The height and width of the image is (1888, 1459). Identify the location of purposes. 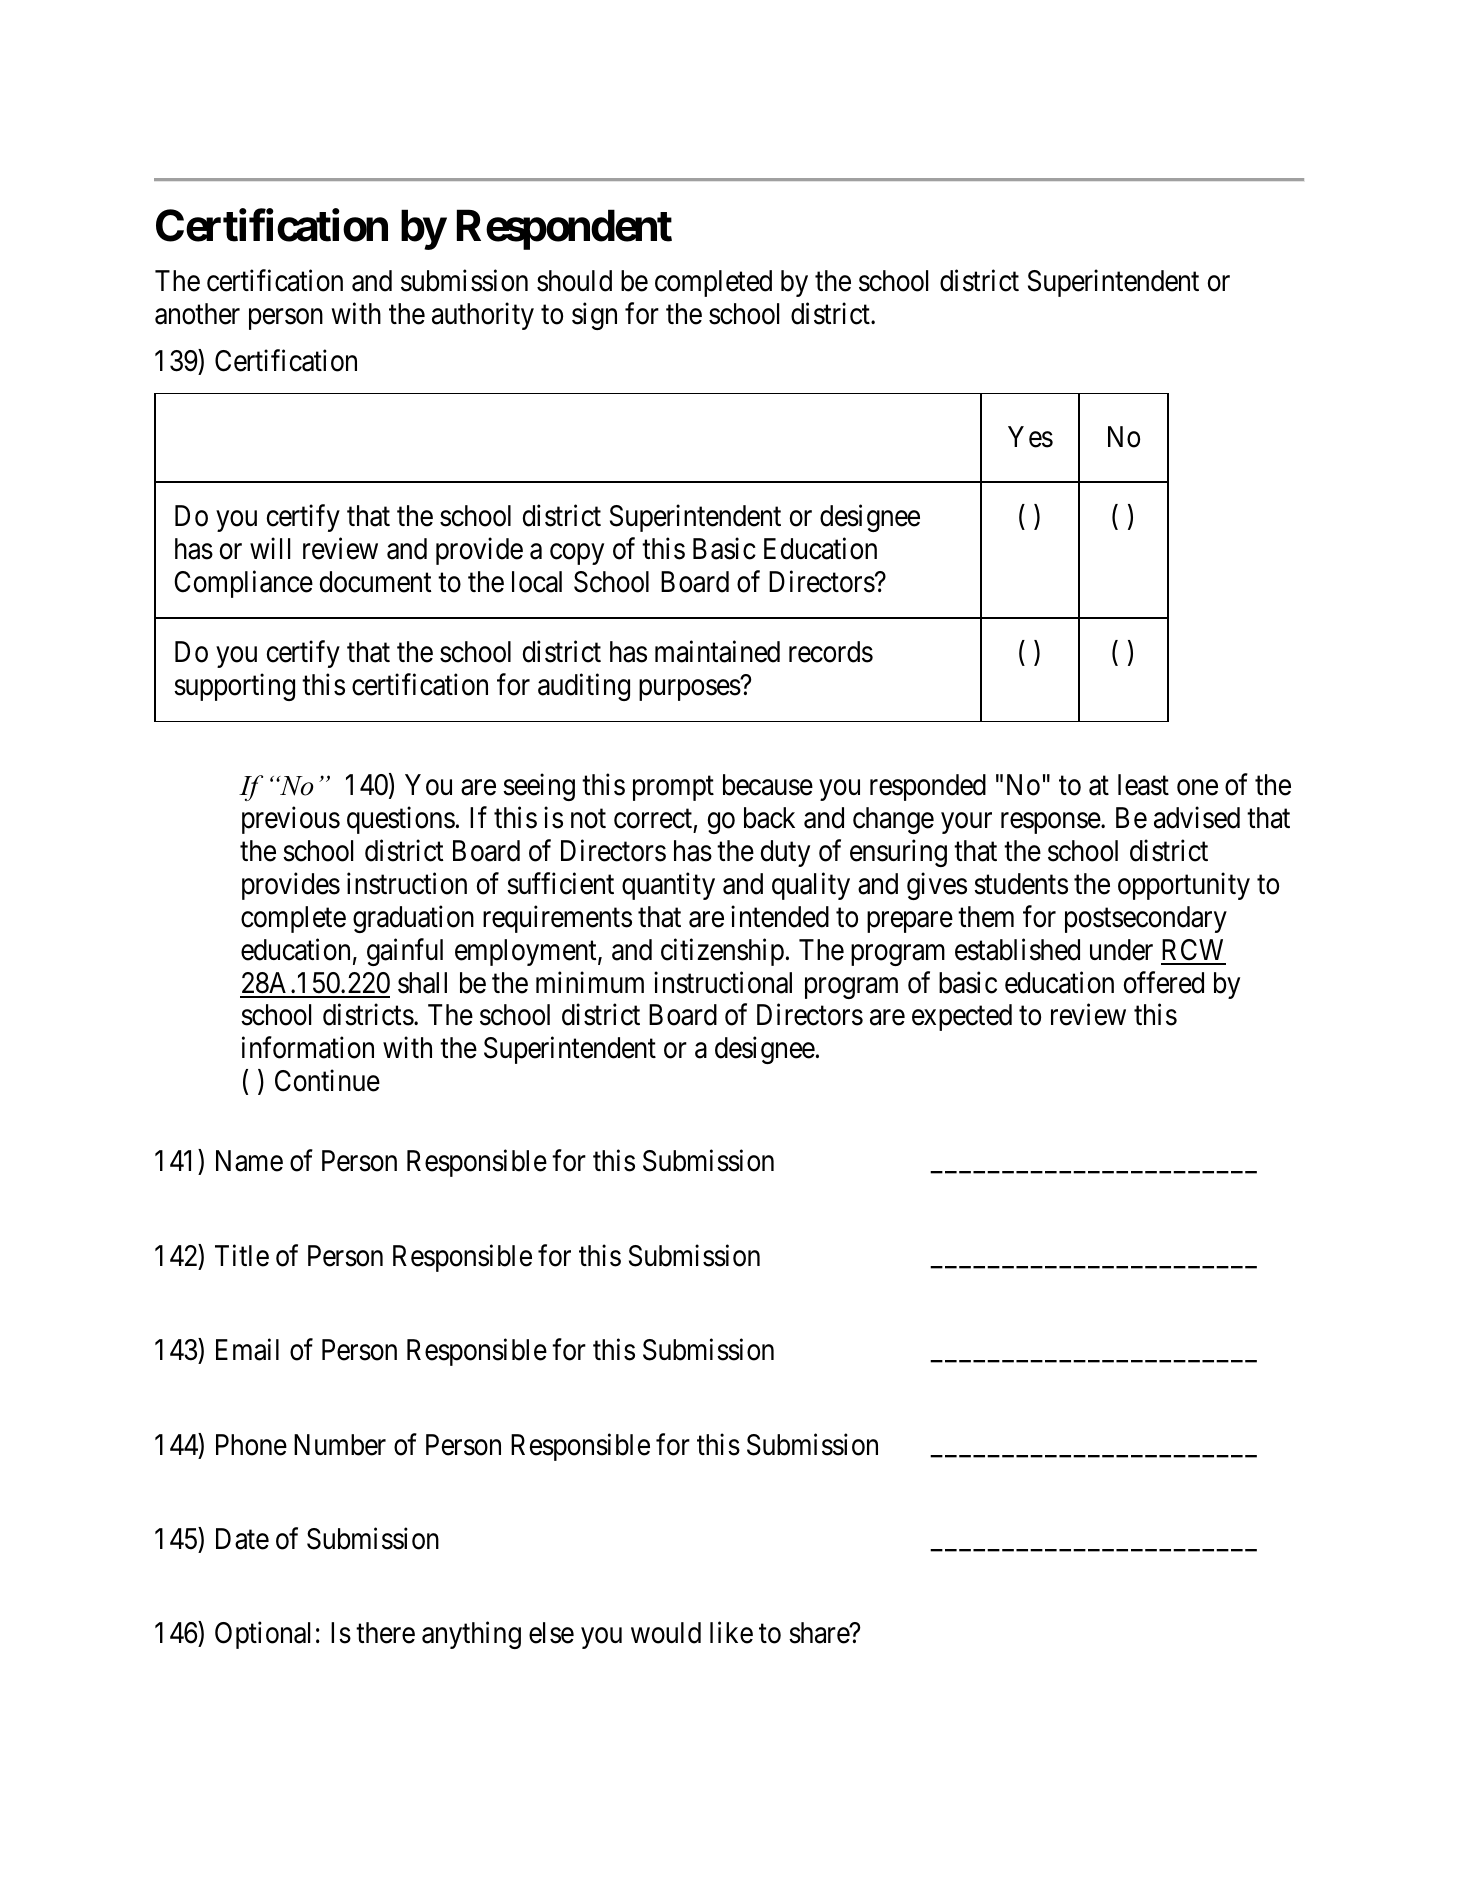
(690, 690).
